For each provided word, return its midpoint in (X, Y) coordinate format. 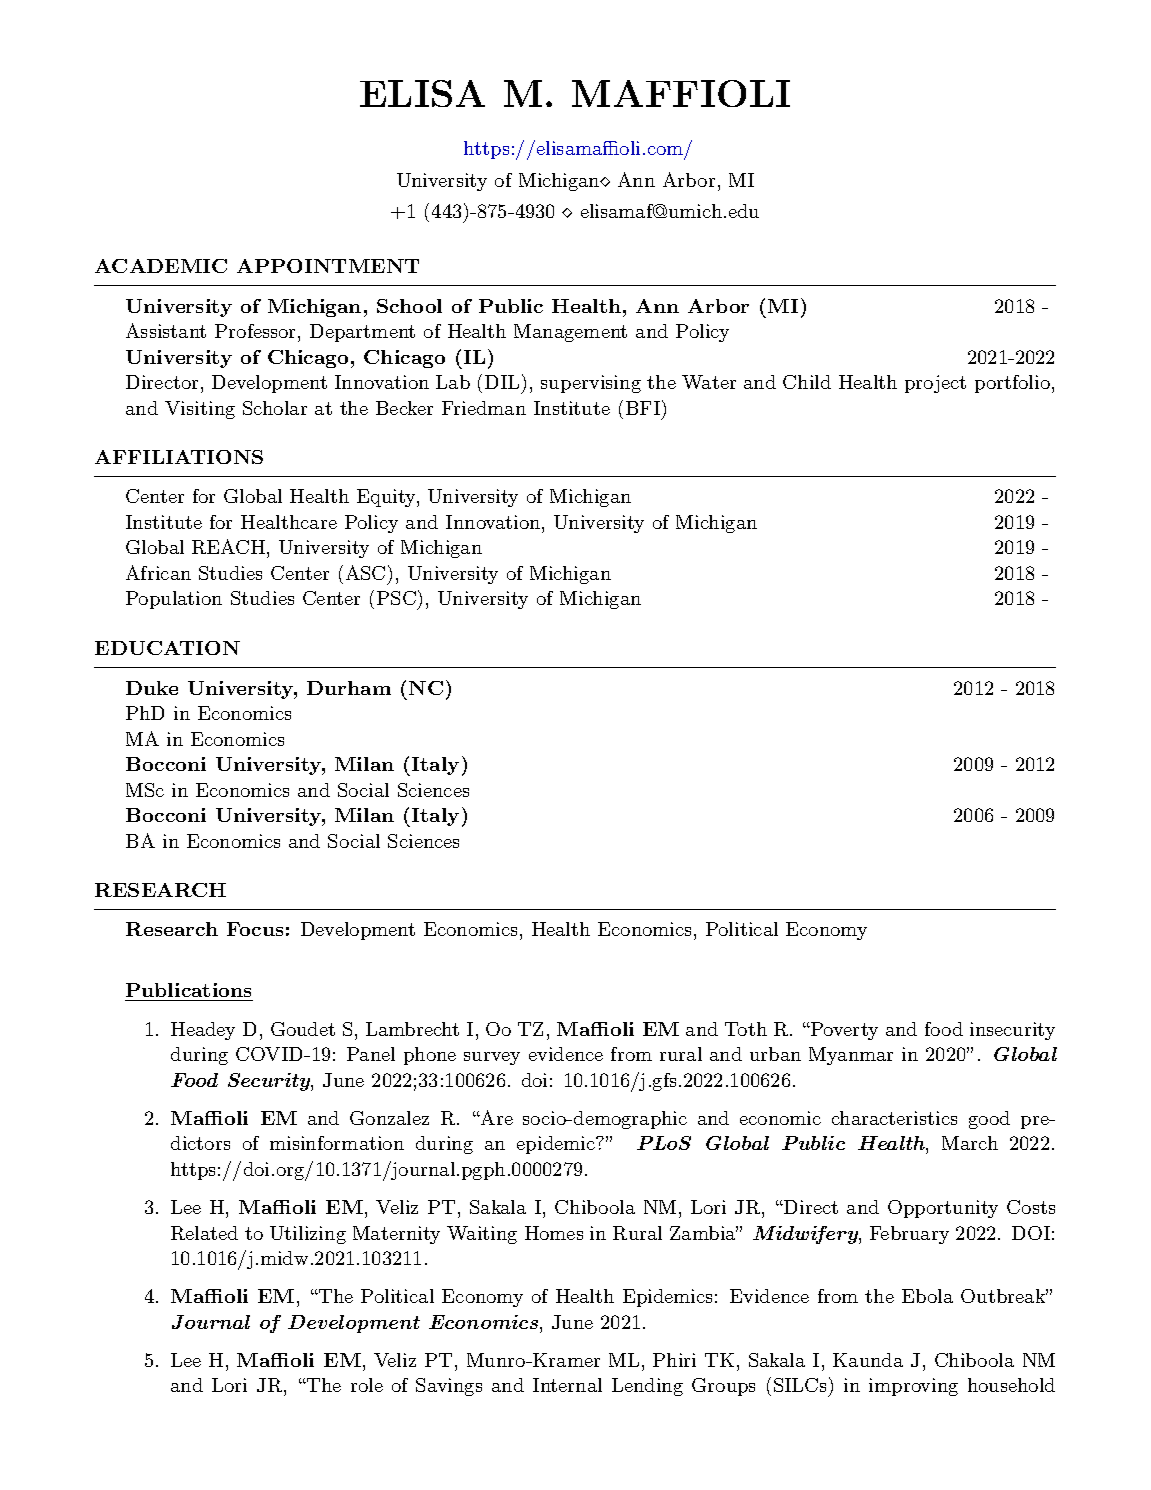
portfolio (1012, 384)
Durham (349, 688)
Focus (255, 929)
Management (570, 333)
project (935, 384)
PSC (396, 598)
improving (913, 1387)
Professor (257, 333)
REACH (230, 548)
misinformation (337, 1143)
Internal (567, 1385)
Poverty (843, 1031)
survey (492, 1058)
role (367, 1385)
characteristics (894, 1118)
